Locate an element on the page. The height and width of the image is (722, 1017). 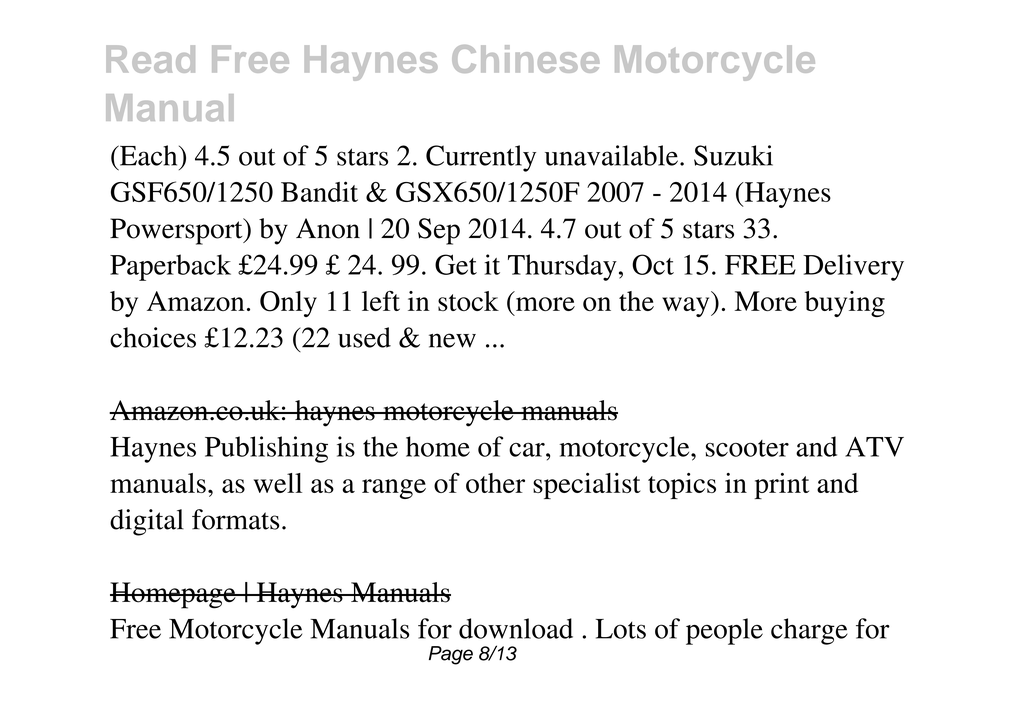
Sep is located at coordinates (439, 231).
